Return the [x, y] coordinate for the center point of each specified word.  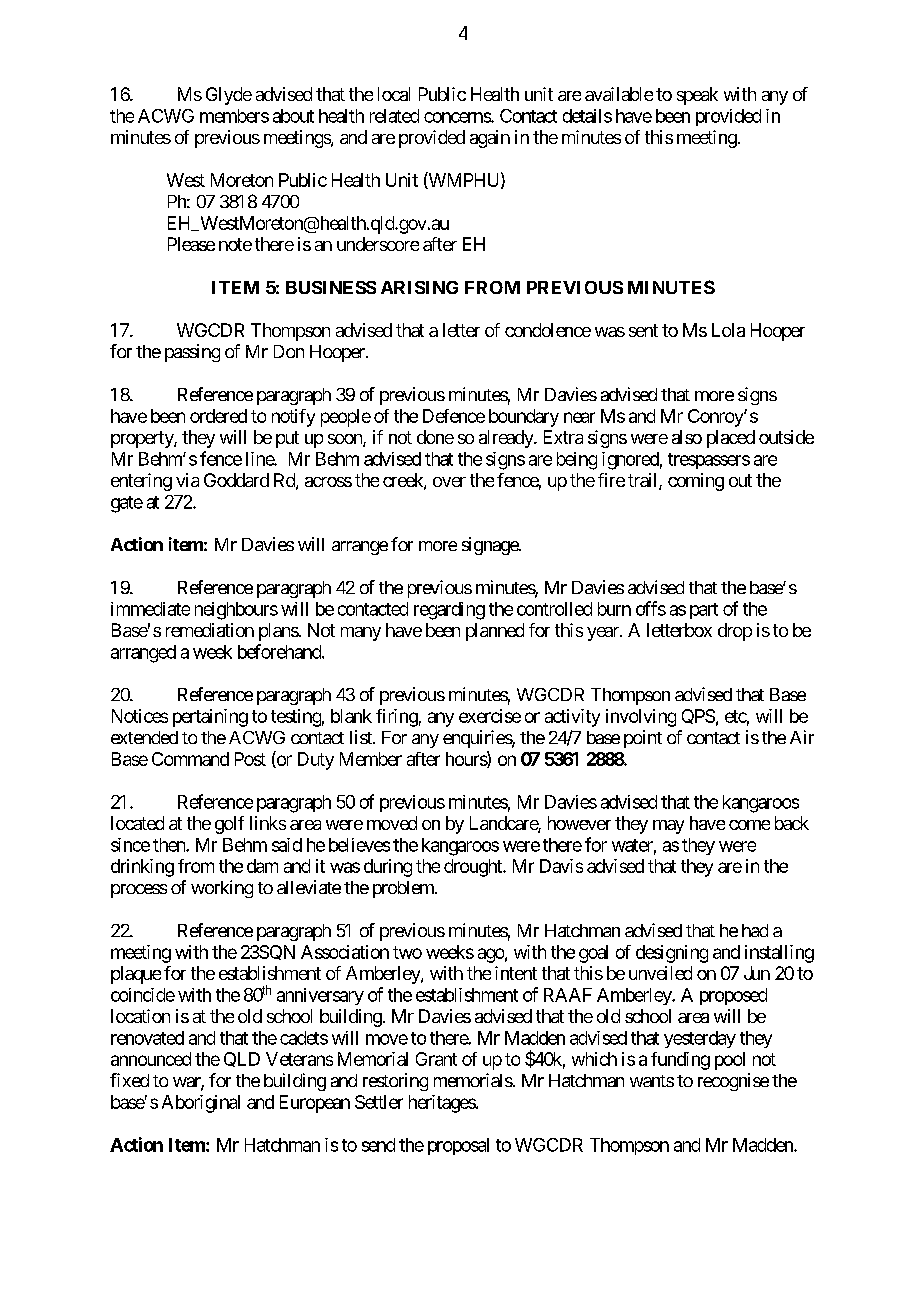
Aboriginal [201, 1104]
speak [697, 96]
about [293, 116]
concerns [458, 117]
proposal [458, 1146]
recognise [733, 1082]
